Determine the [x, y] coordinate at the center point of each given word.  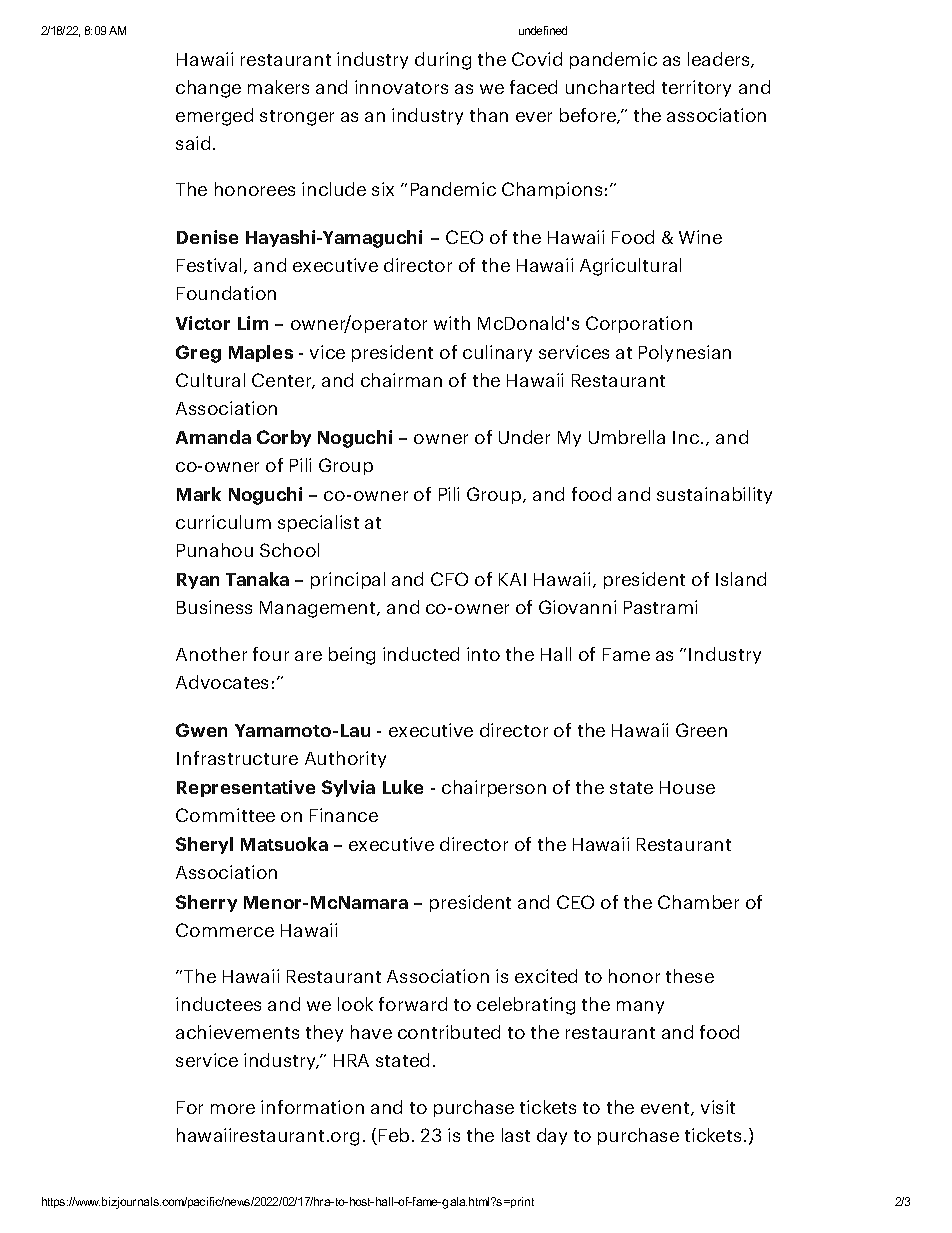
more [233, 1109]
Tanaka [257, 579]
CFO [449, 579]
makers [278, 87]
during [443, 61]
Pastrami [660, 607]
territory [696, 88]
